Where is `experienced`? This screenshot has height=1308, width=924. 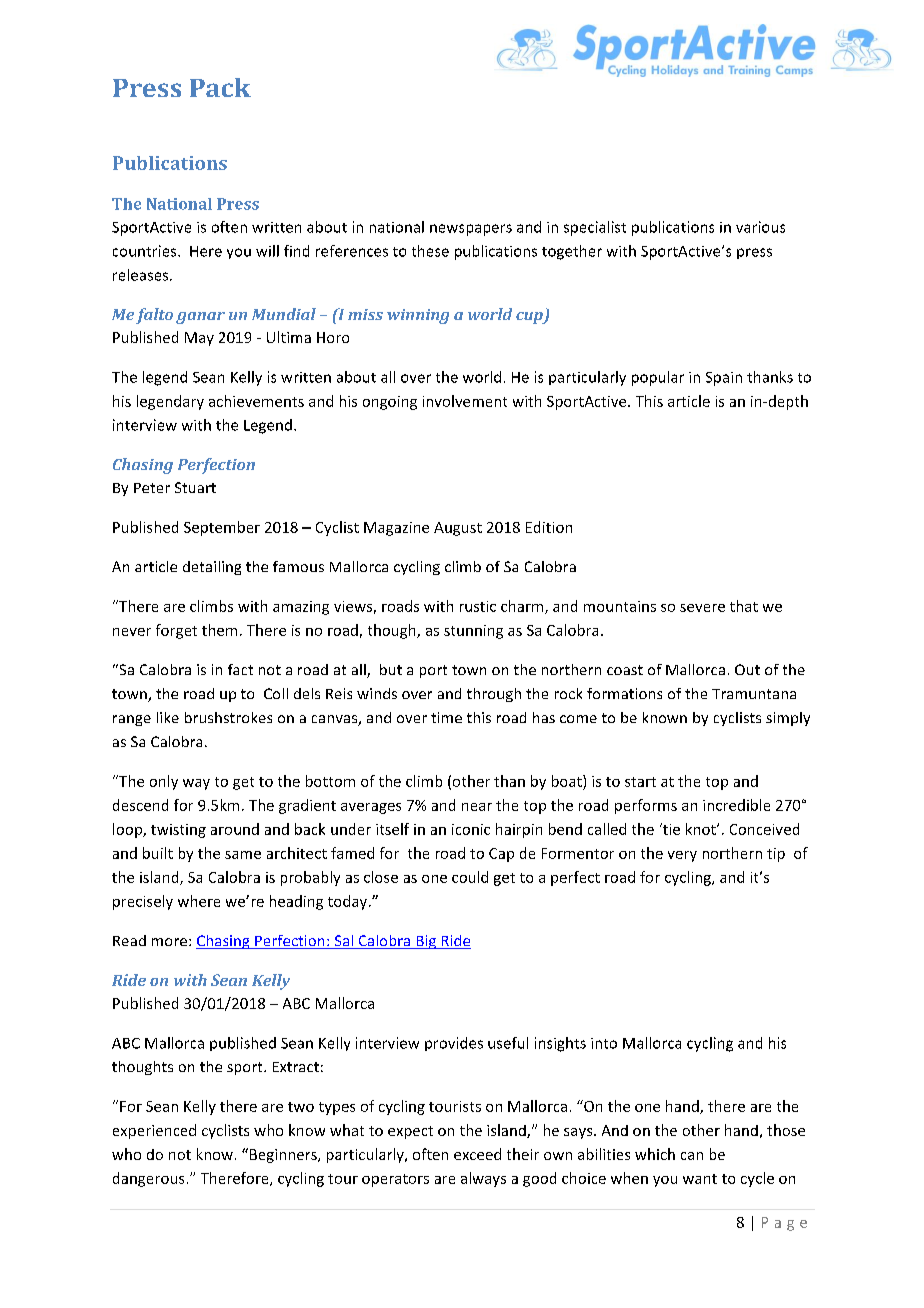 experienced is located at coordinates (154, 1131).
